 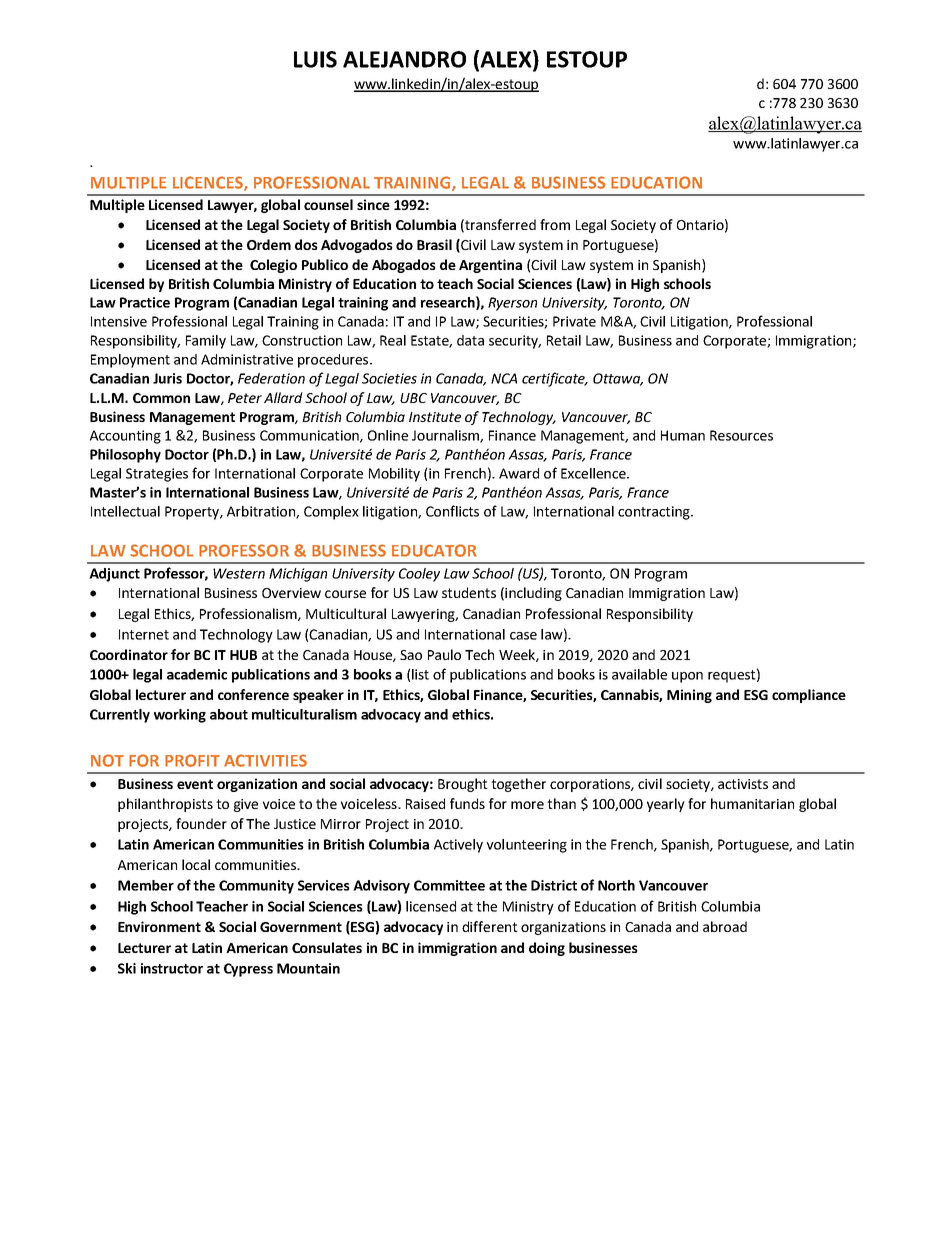 What do you see at coordinates (125, 511) in the screenshot?
I see `Intellectual` at bounding box center [125, 511].
